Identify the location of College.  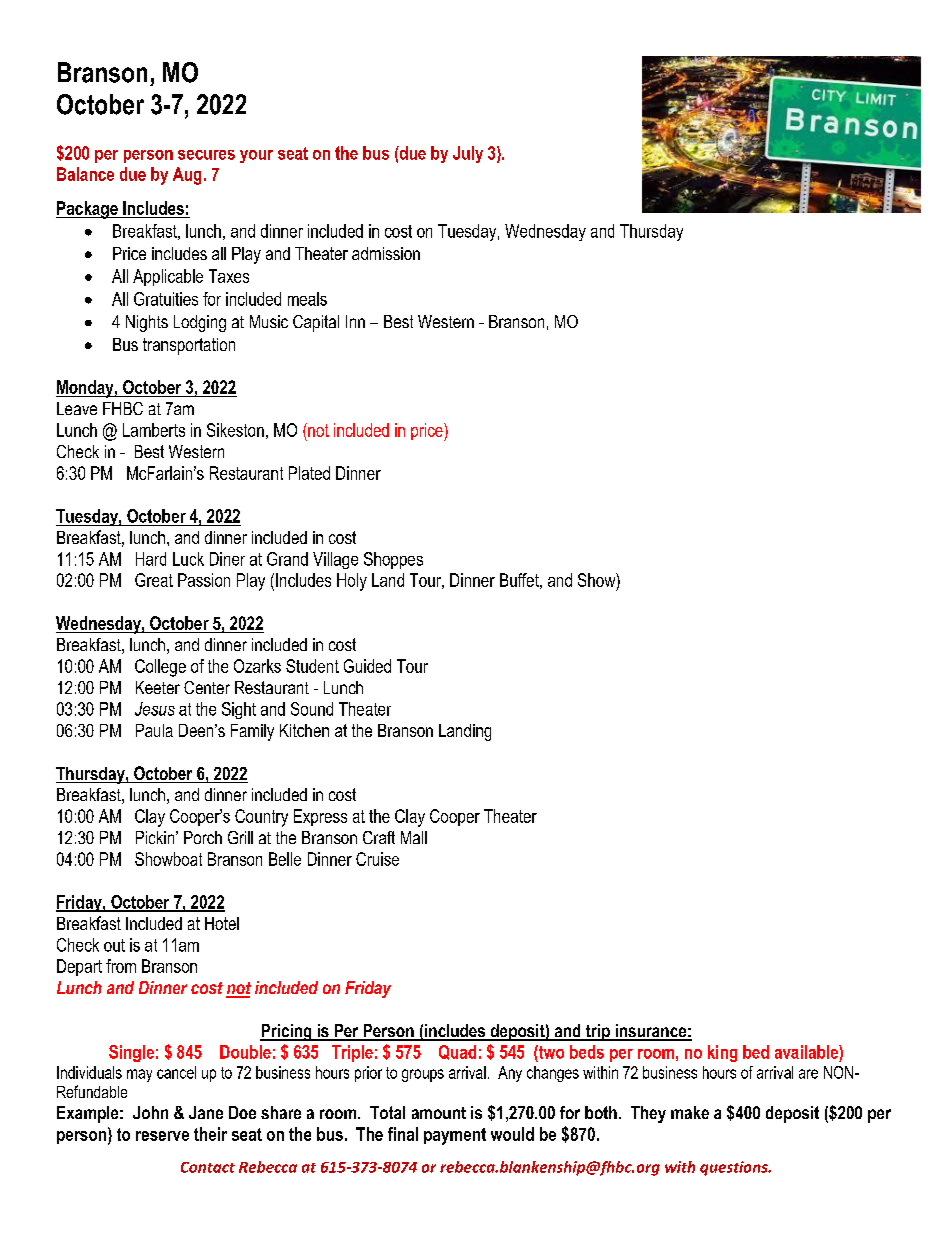
(160, 668).
